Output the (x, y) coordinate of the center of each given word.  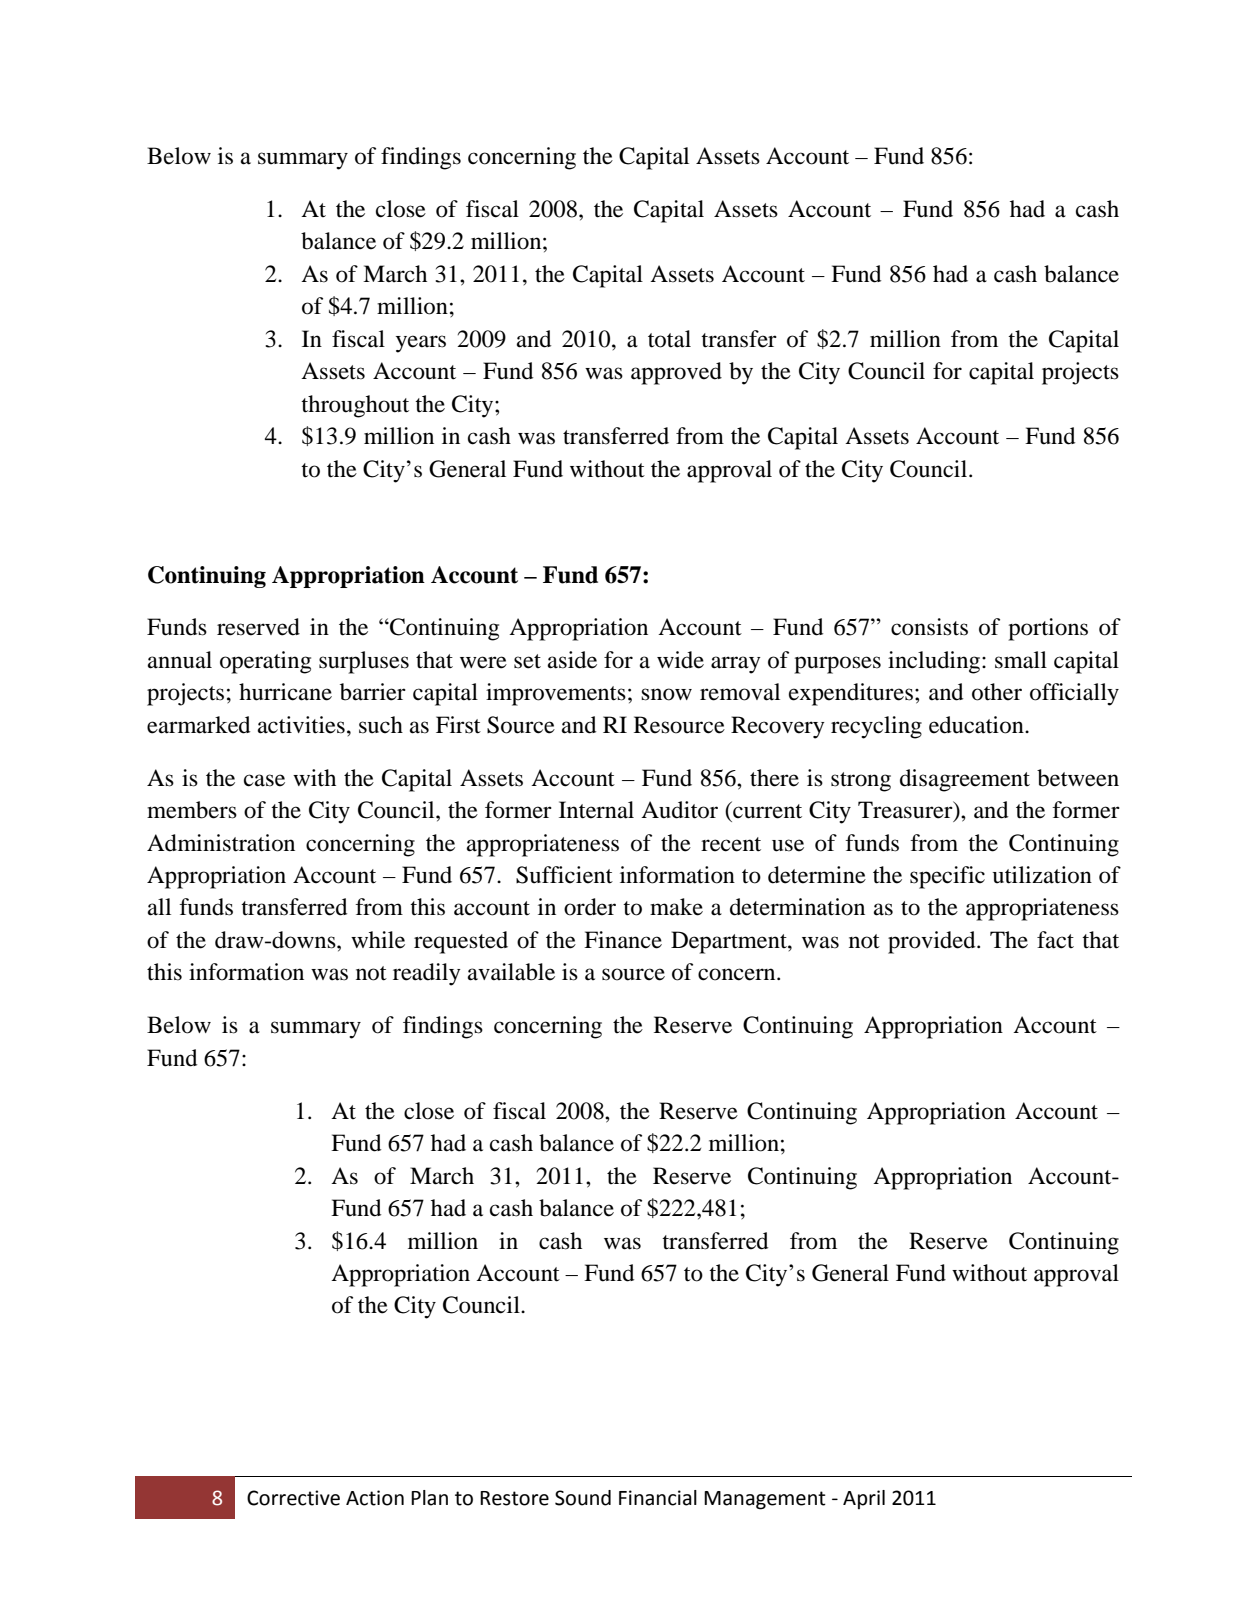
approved (676, 373)
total (669, 339)
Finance (623, 940)
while (378, 940)
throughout (355, 406)
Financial (658, 1498)
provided (933, 942)
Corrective (293, 1498)
